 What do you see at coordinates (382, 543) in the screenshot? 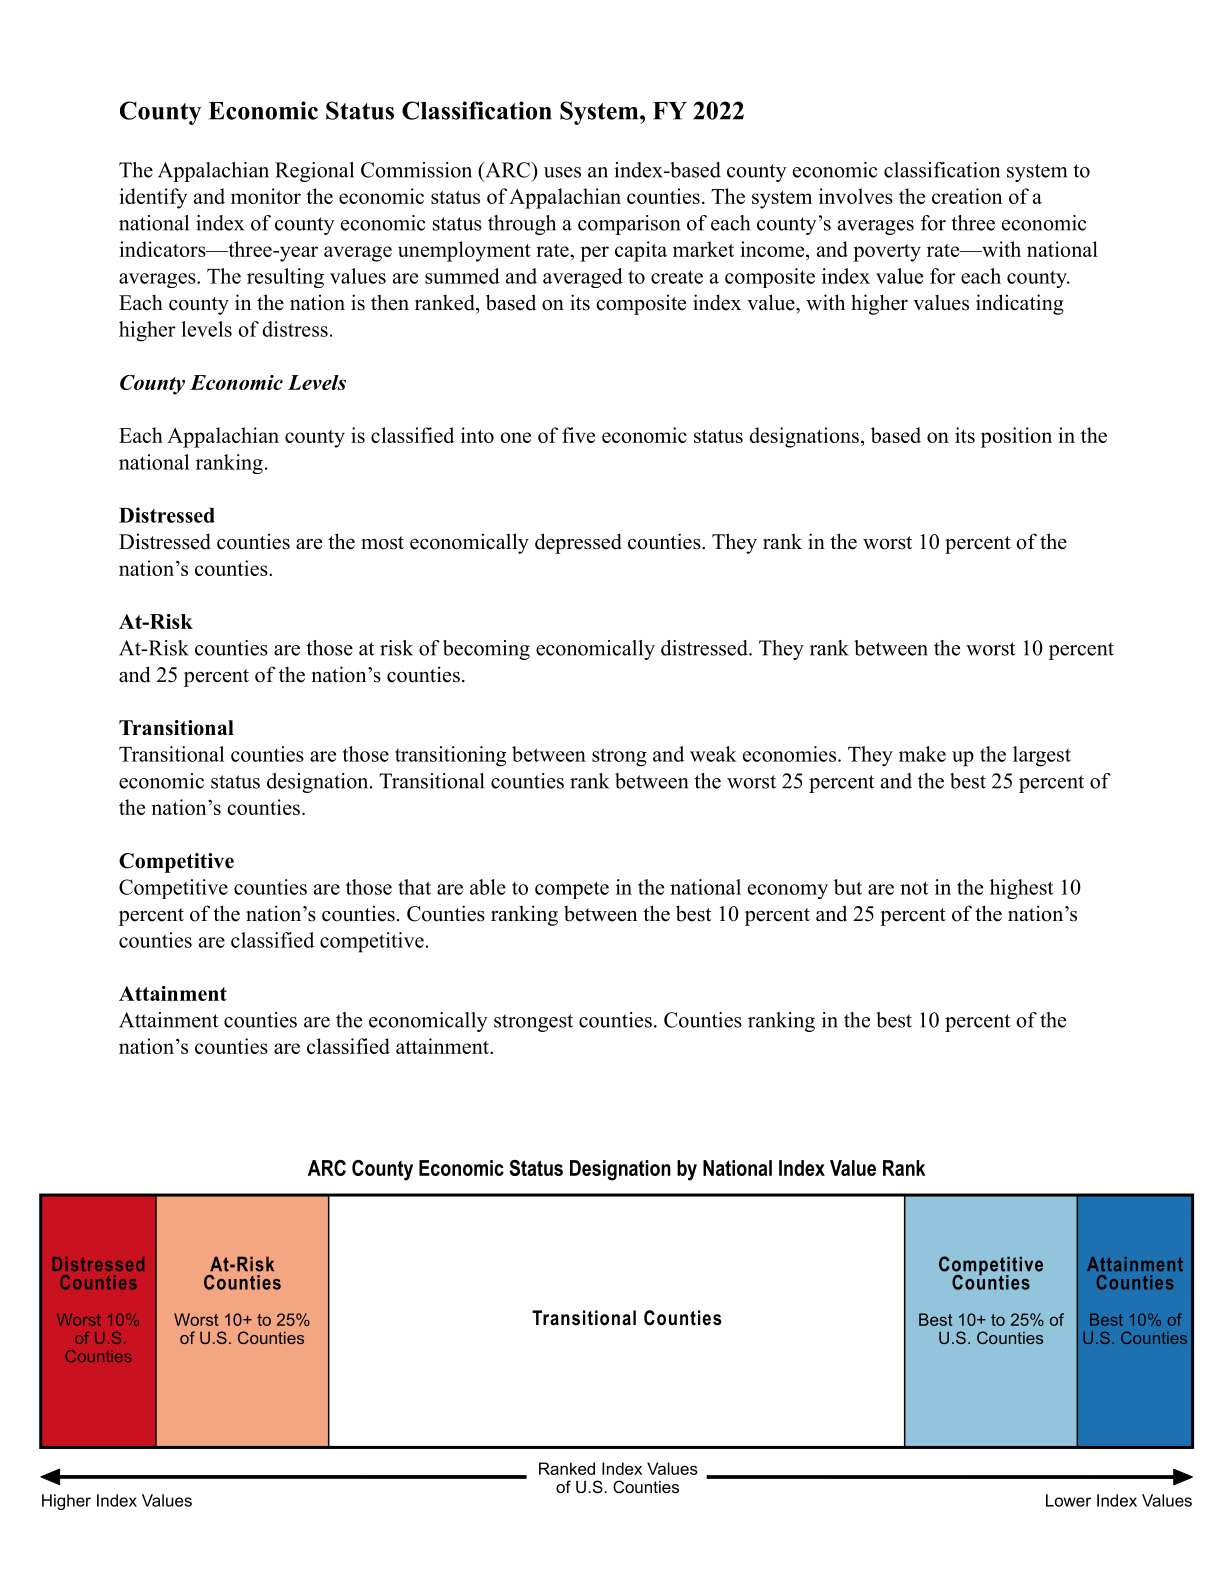
I see `most` at bounding box center [382, 543].
